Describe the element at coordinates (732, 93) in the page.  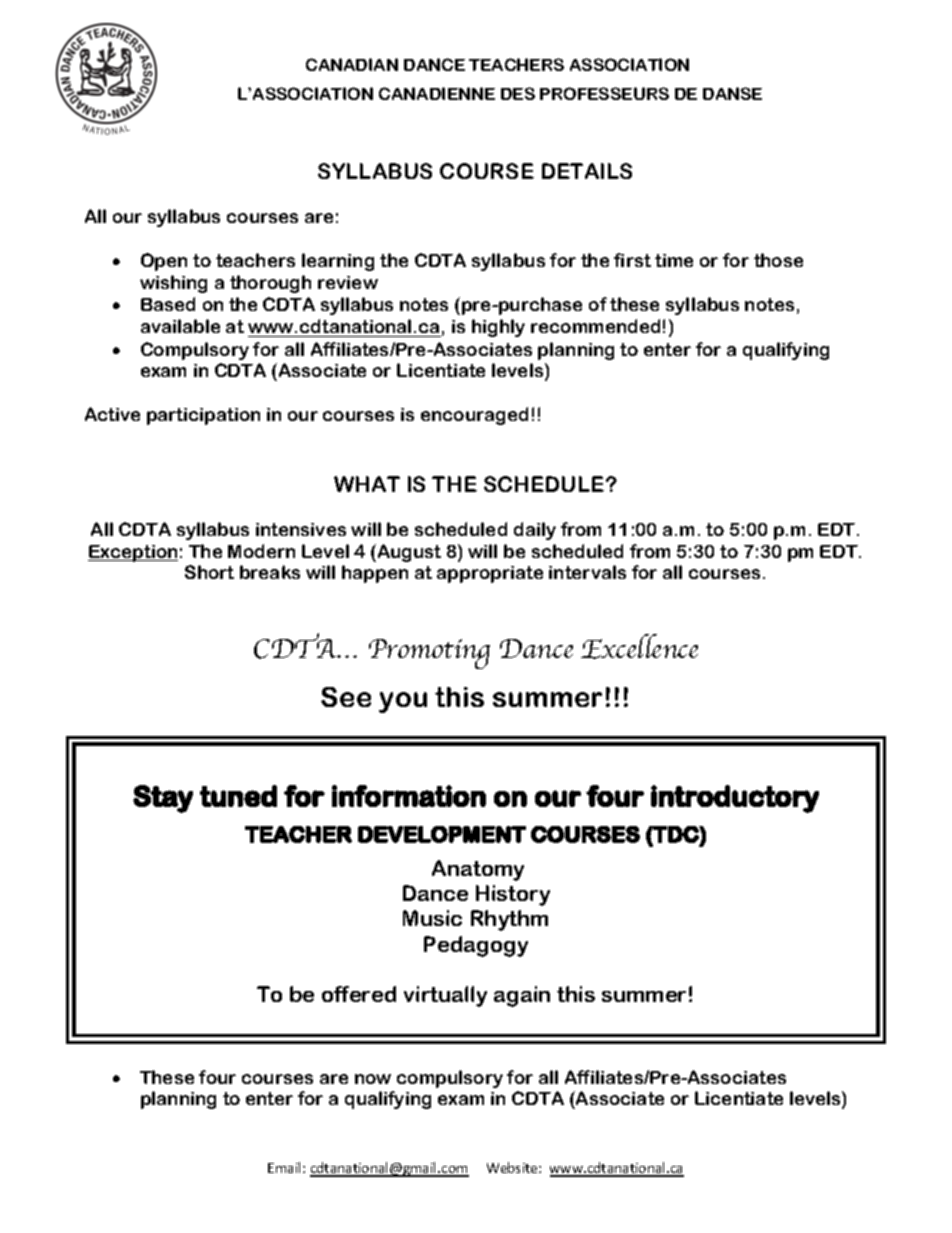
I see `DANSE` at that location.
